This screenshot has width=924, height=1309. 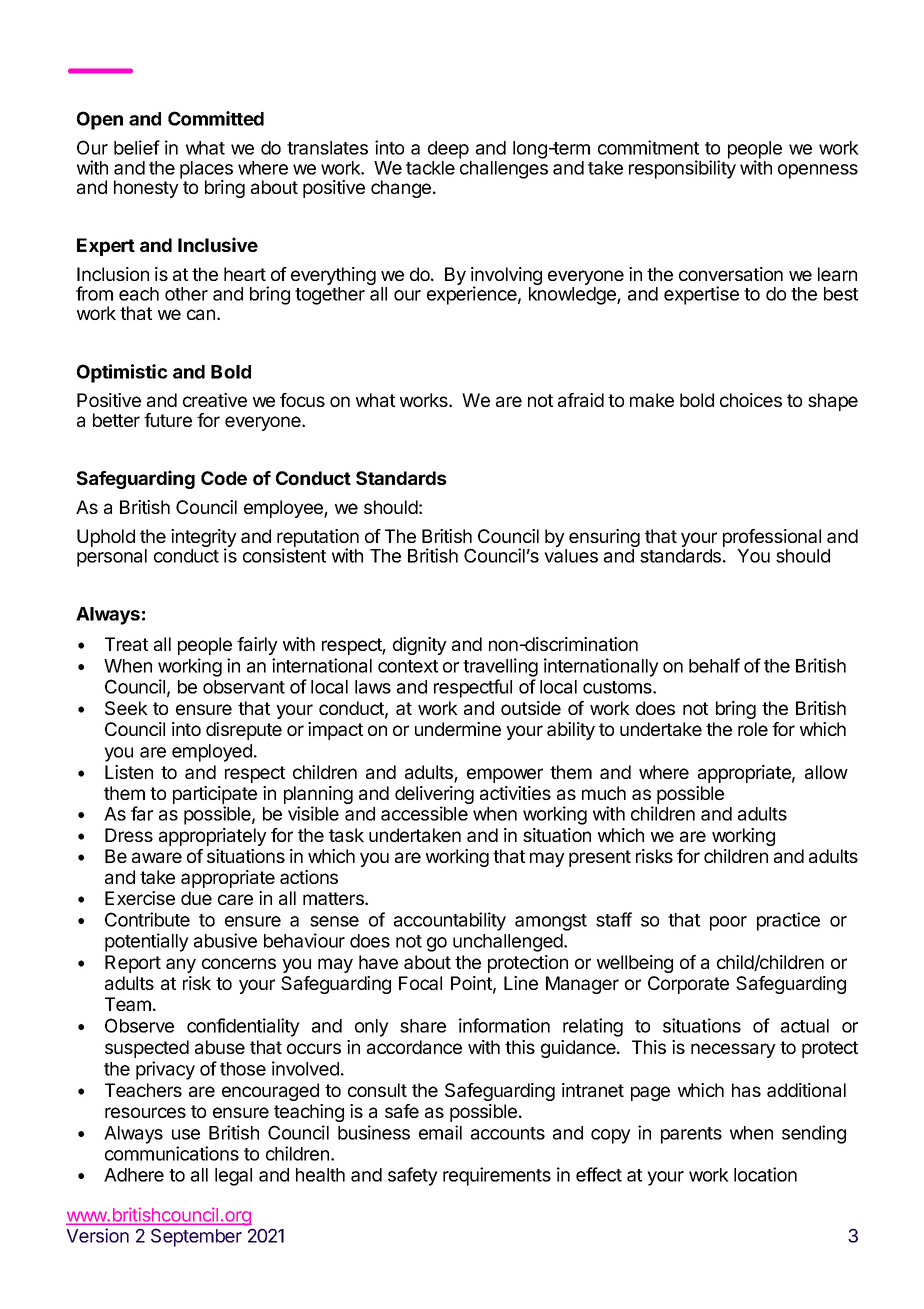 What do you see at coordinates (157, 857) in the screenshot?
I see `aware` at bounding box center [157, 857].
